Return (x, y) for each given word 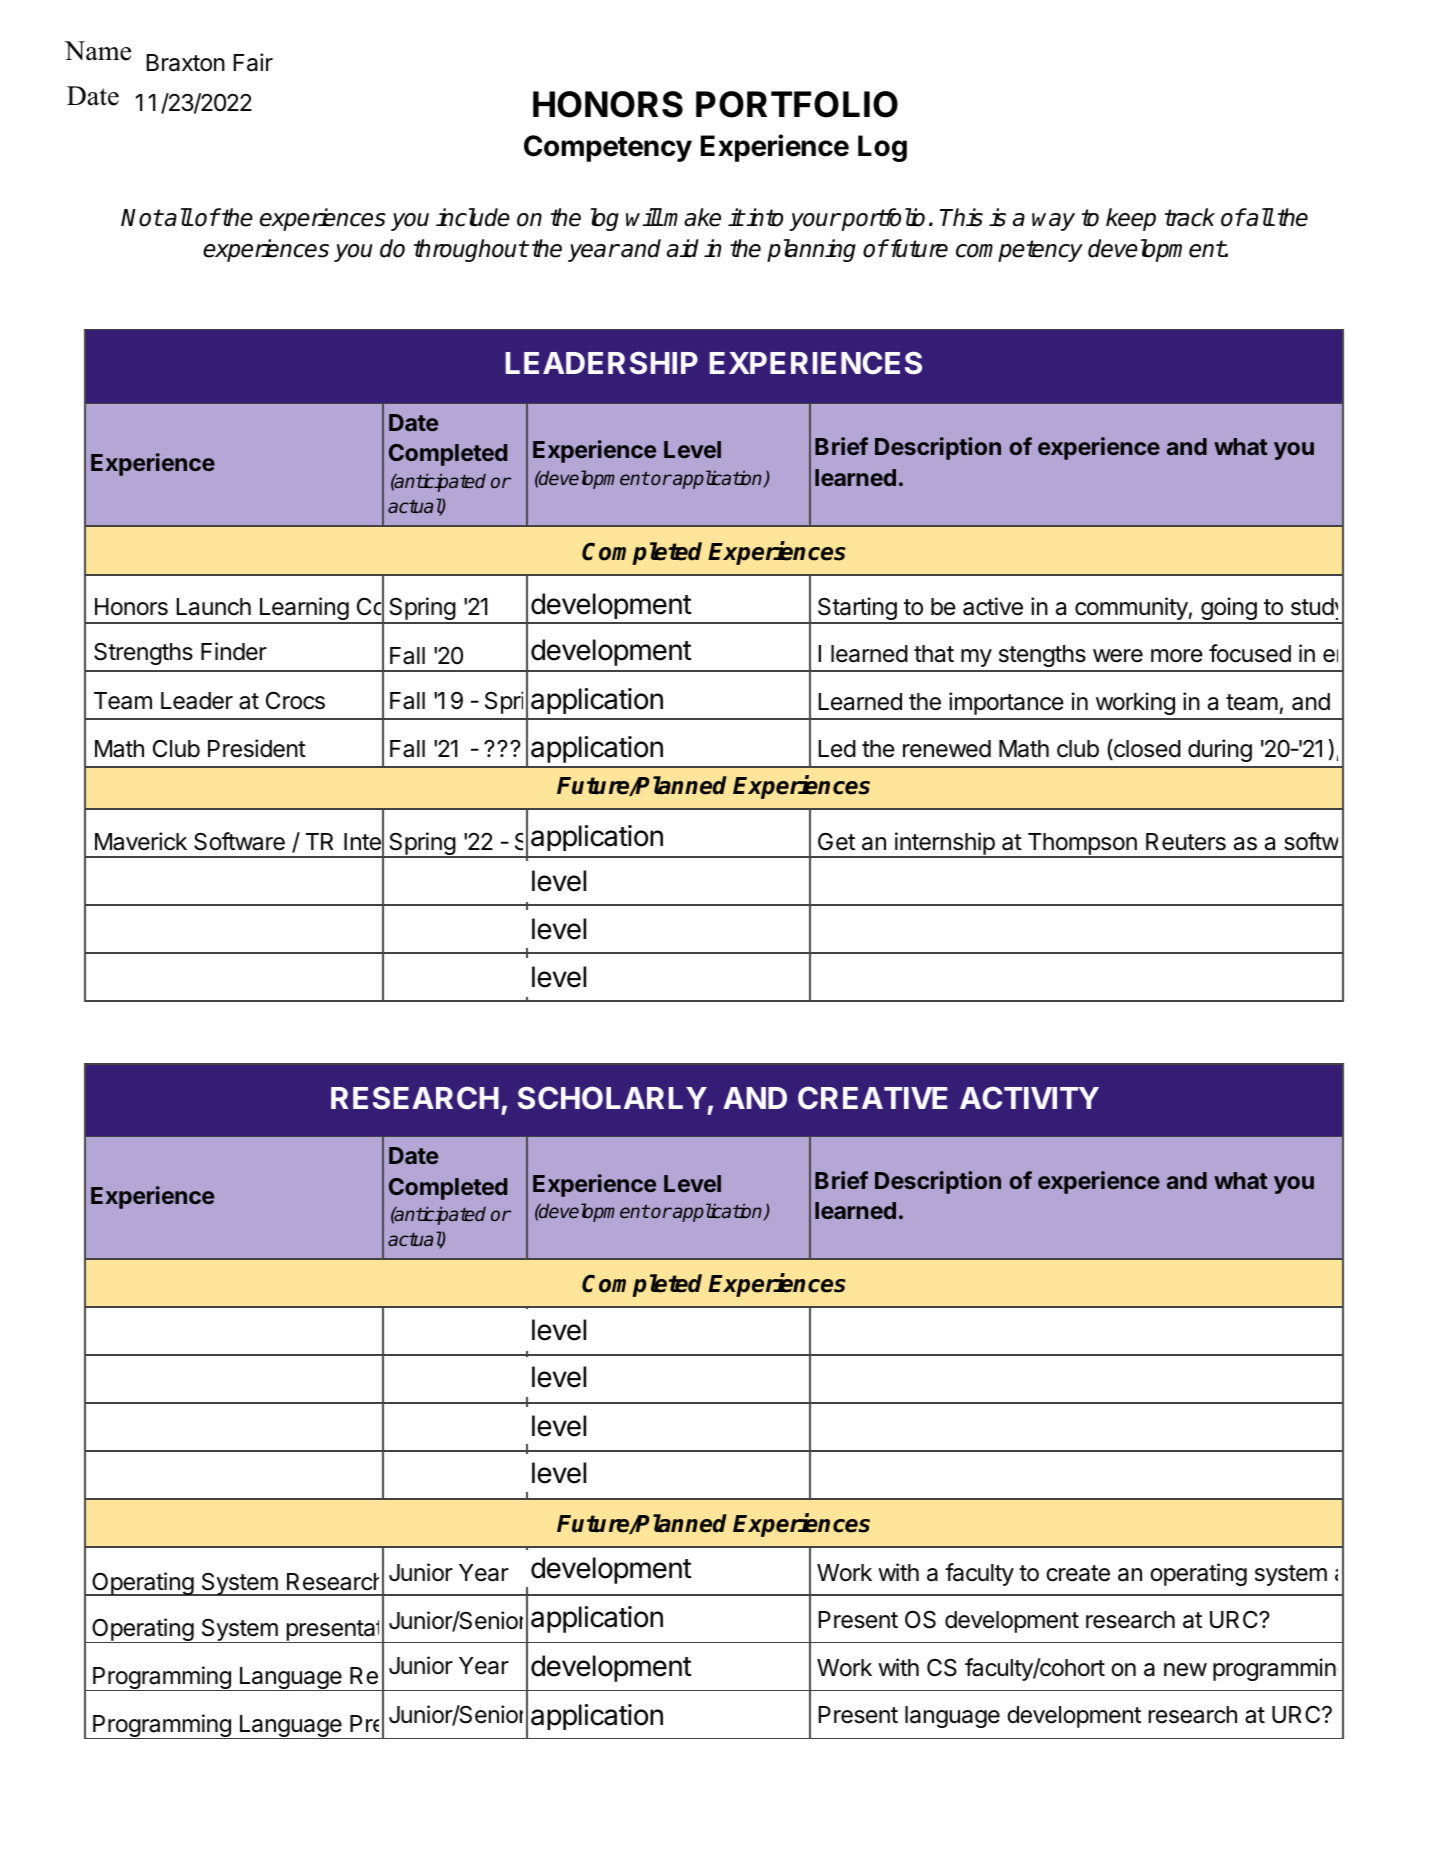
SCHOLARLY (612, 1098)
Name (97, 51)
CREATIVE (873, 1098)
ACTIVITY (1029, 1098)
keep (1131, 219)
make (692, 217)
